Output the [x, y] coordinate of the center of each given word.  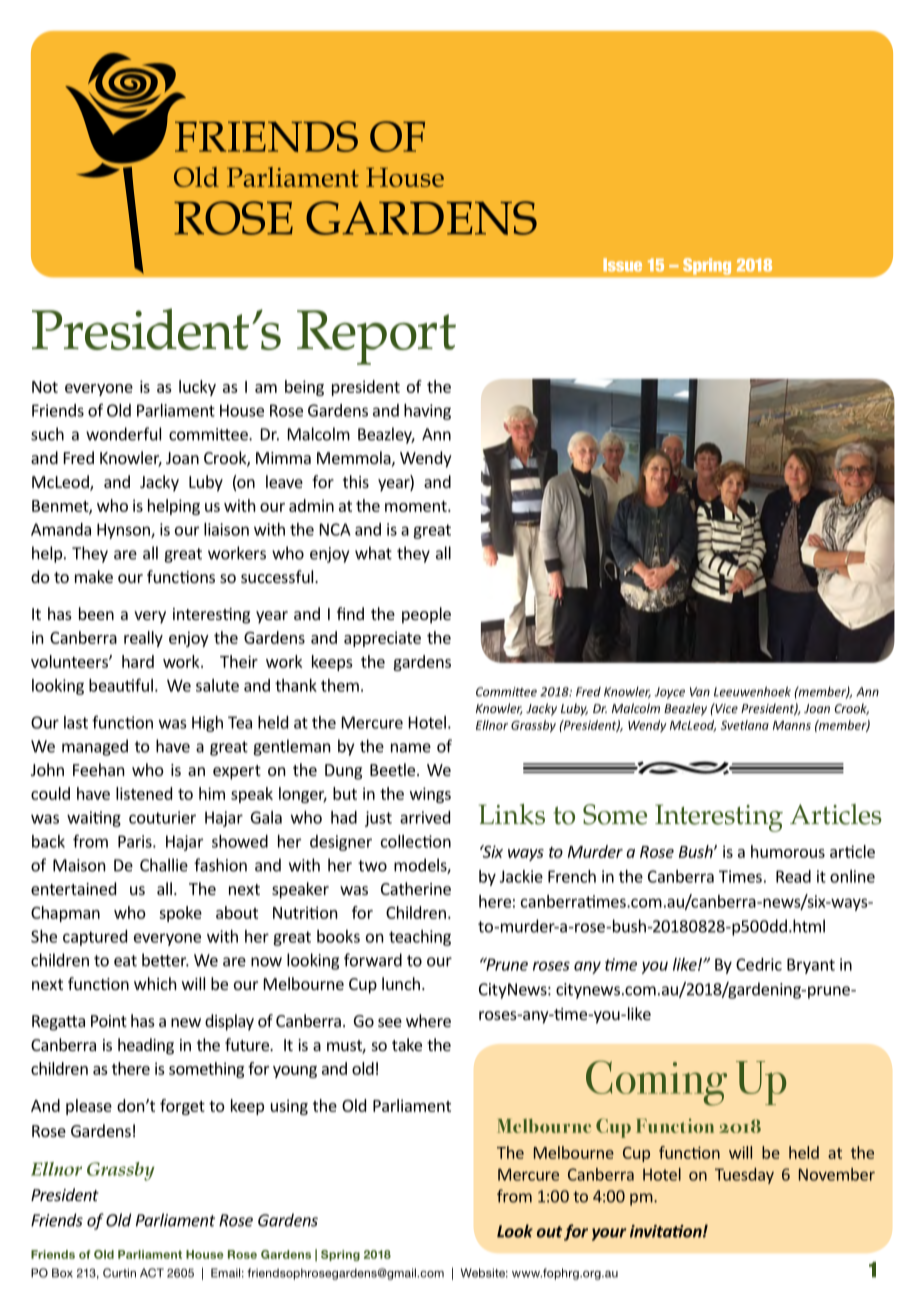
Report [376, 337]
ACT [152, 1273]
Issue [622, 265]
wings [430, 795]
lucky [197, 388]
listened [144, 793]
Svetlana [745, 725]
